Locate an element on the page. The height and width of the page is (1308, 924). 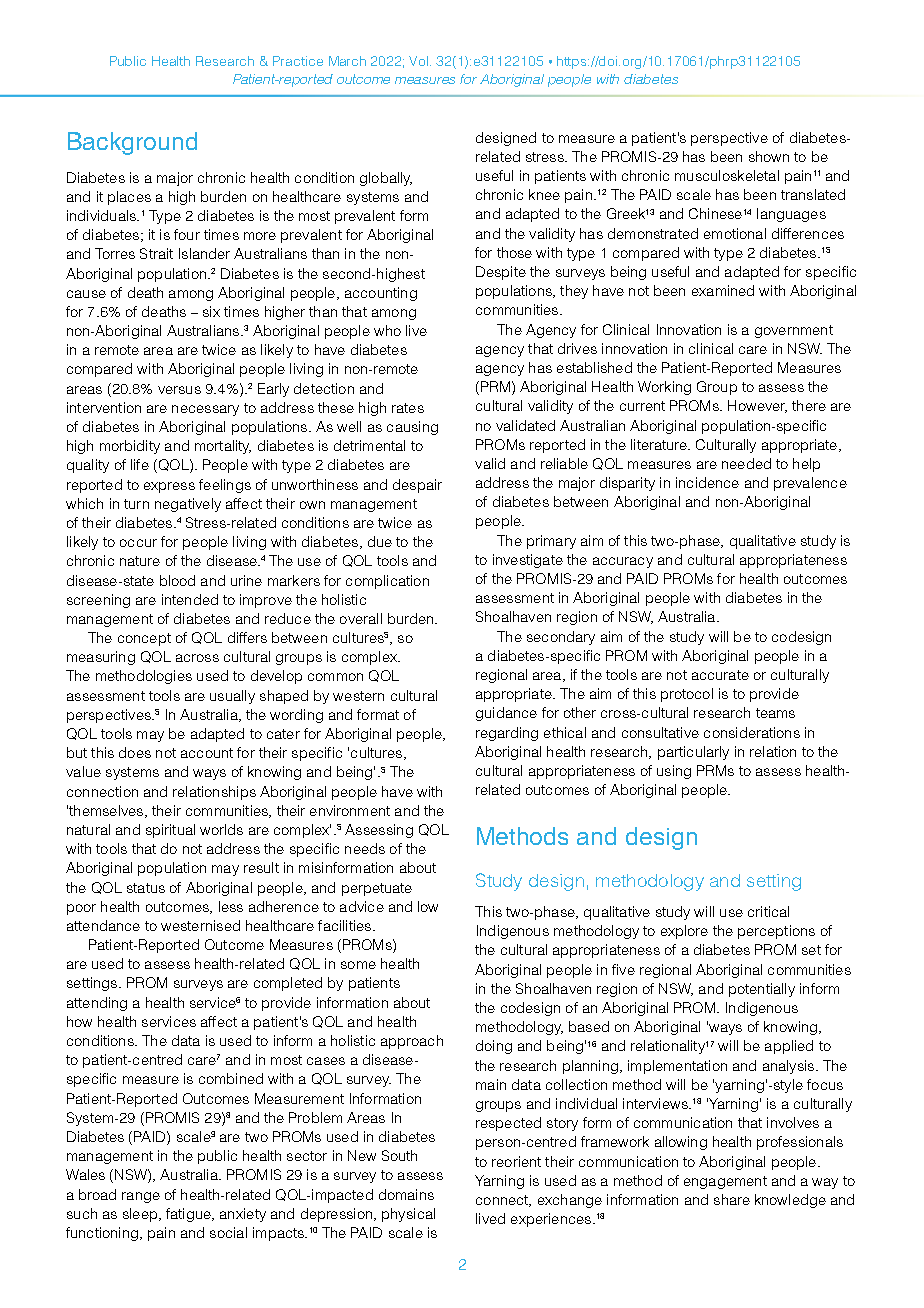
share is located at coordinates (732, 1199).
